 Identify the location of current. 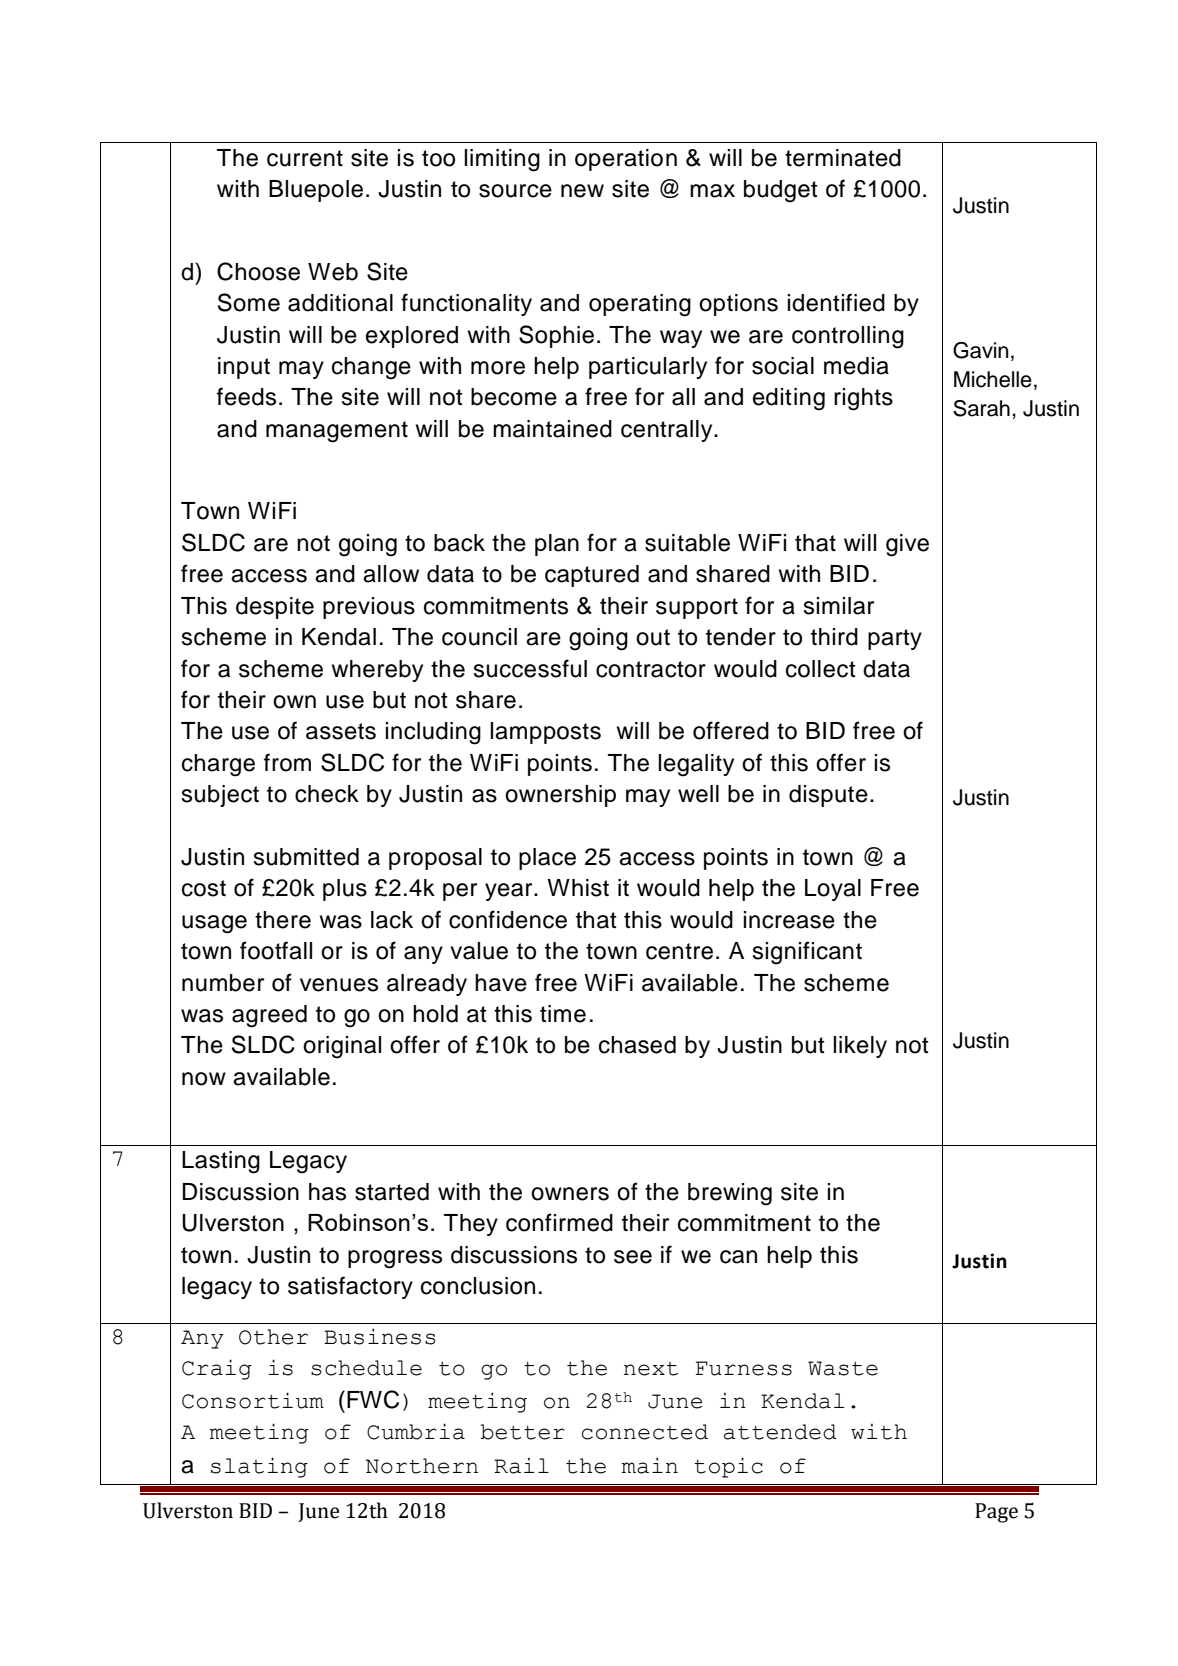
(305, 158).
